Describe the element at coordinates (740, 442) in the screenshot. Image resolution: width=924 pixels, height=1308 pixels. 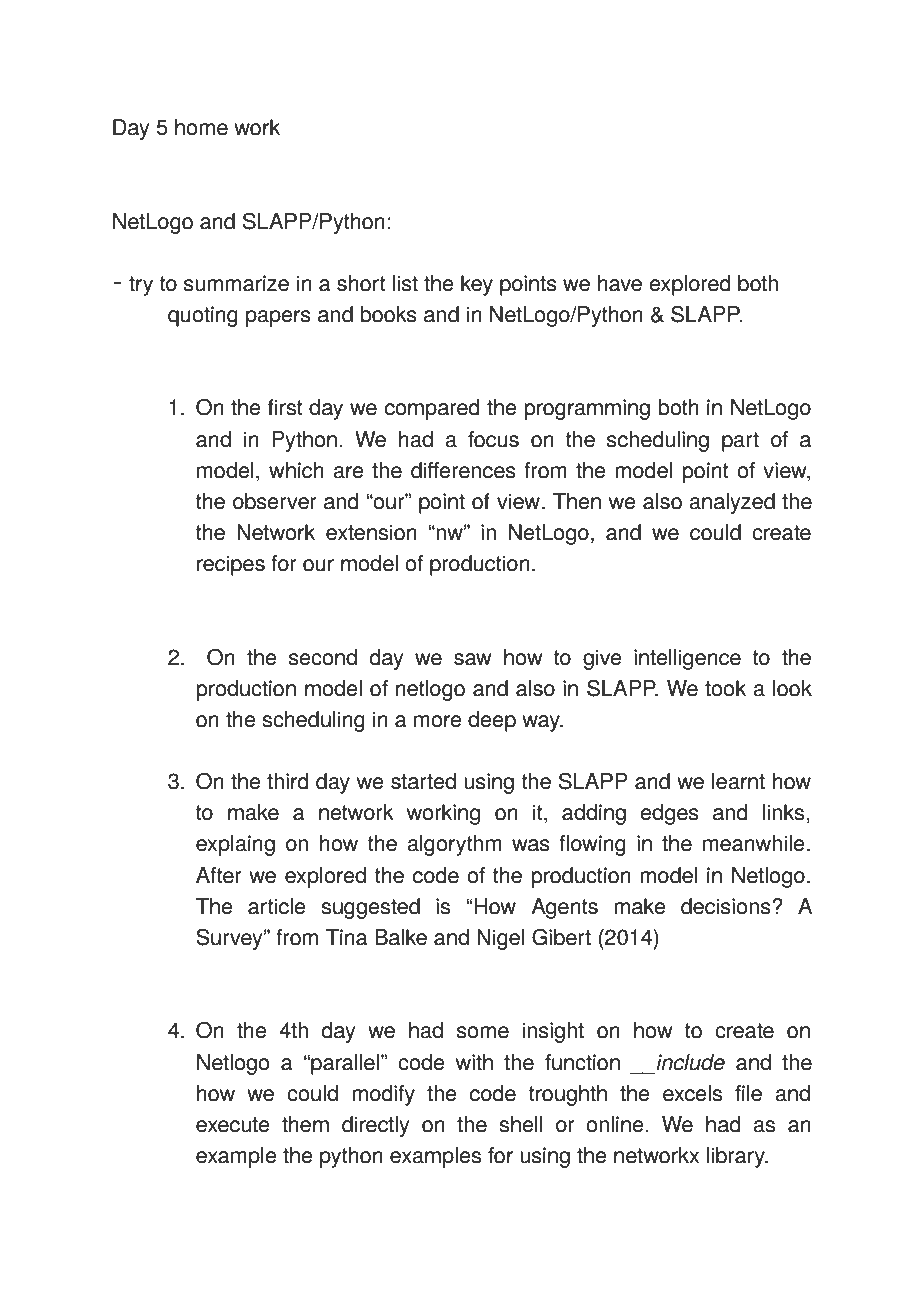
I see `part` at that location.
